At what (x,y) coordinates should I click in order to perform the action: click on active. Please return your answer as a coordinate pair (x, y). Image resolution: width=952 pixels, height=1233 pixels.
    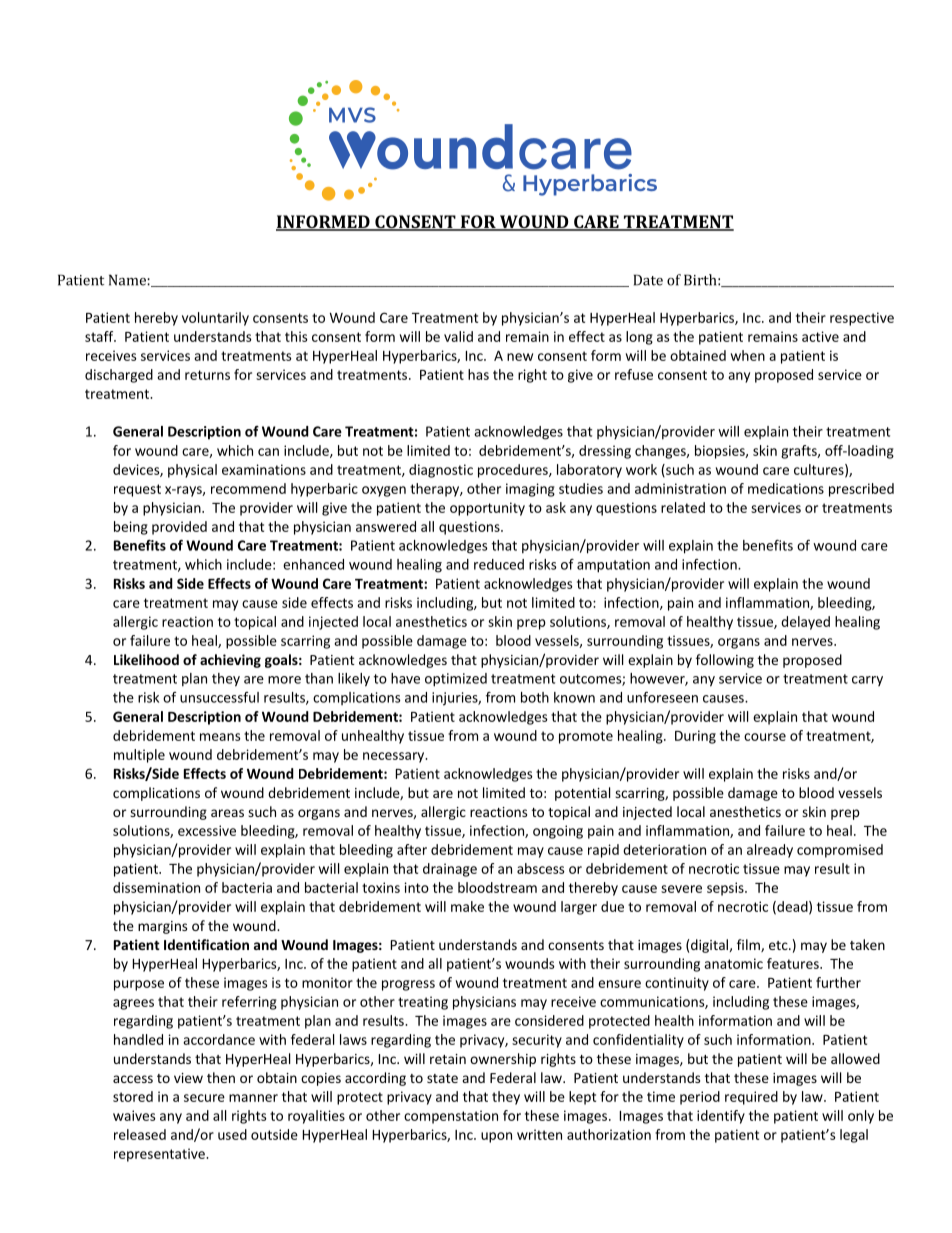
    Looking at the image, I should click on (820, 336).
